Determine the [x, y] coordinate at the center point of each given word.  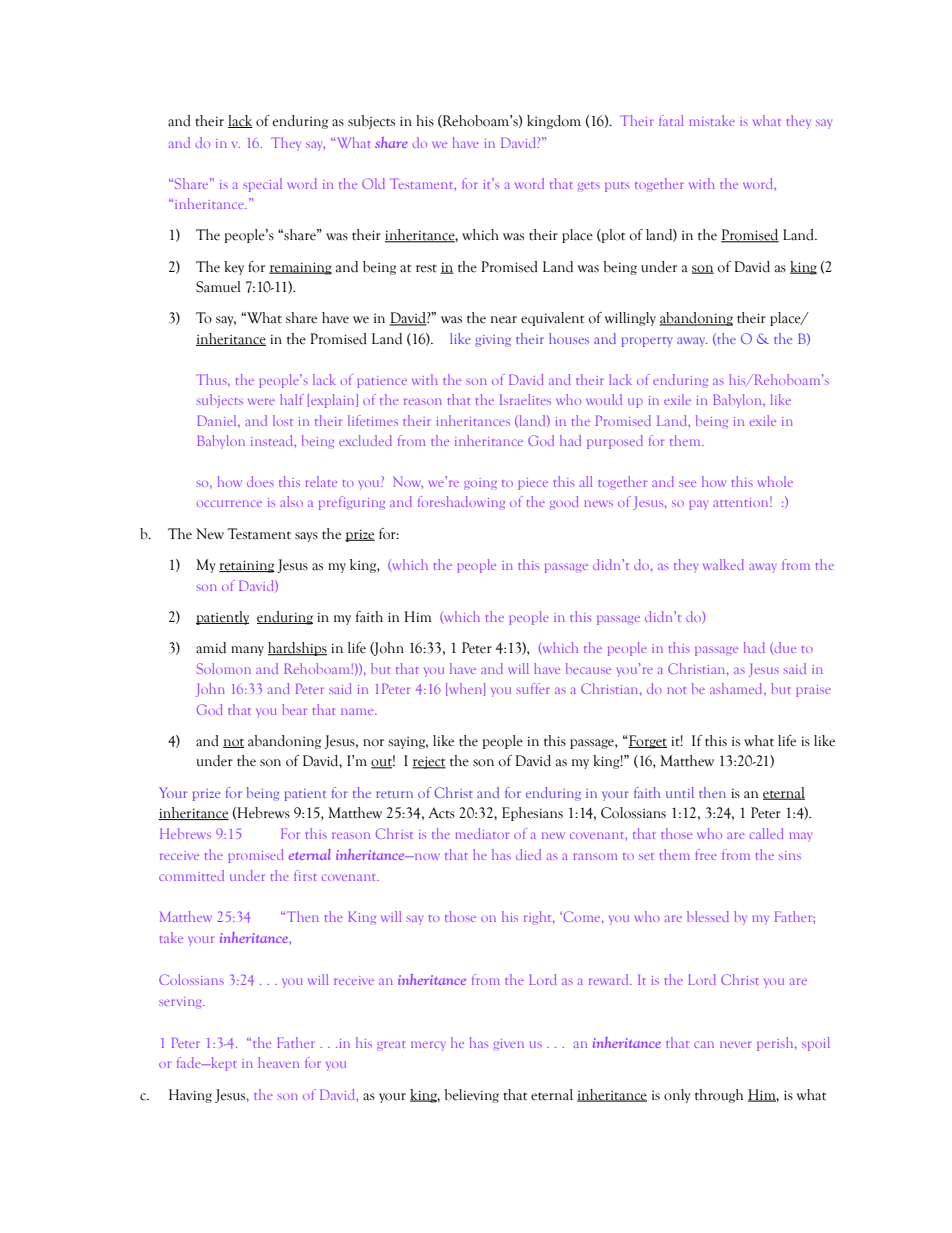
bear [294, 709]
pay [698, 505]
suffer [533, 688]
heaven [278, 1062]
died [528, 854]
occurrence [229, 503]
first [305, 875]
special [262, 185]
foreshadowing [461, 502]
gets [589, 186]
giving [493, 341]
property [647, 342]
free [706, 854]
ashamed [737, 688]
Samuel [218, 287]
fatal [671, 120]
